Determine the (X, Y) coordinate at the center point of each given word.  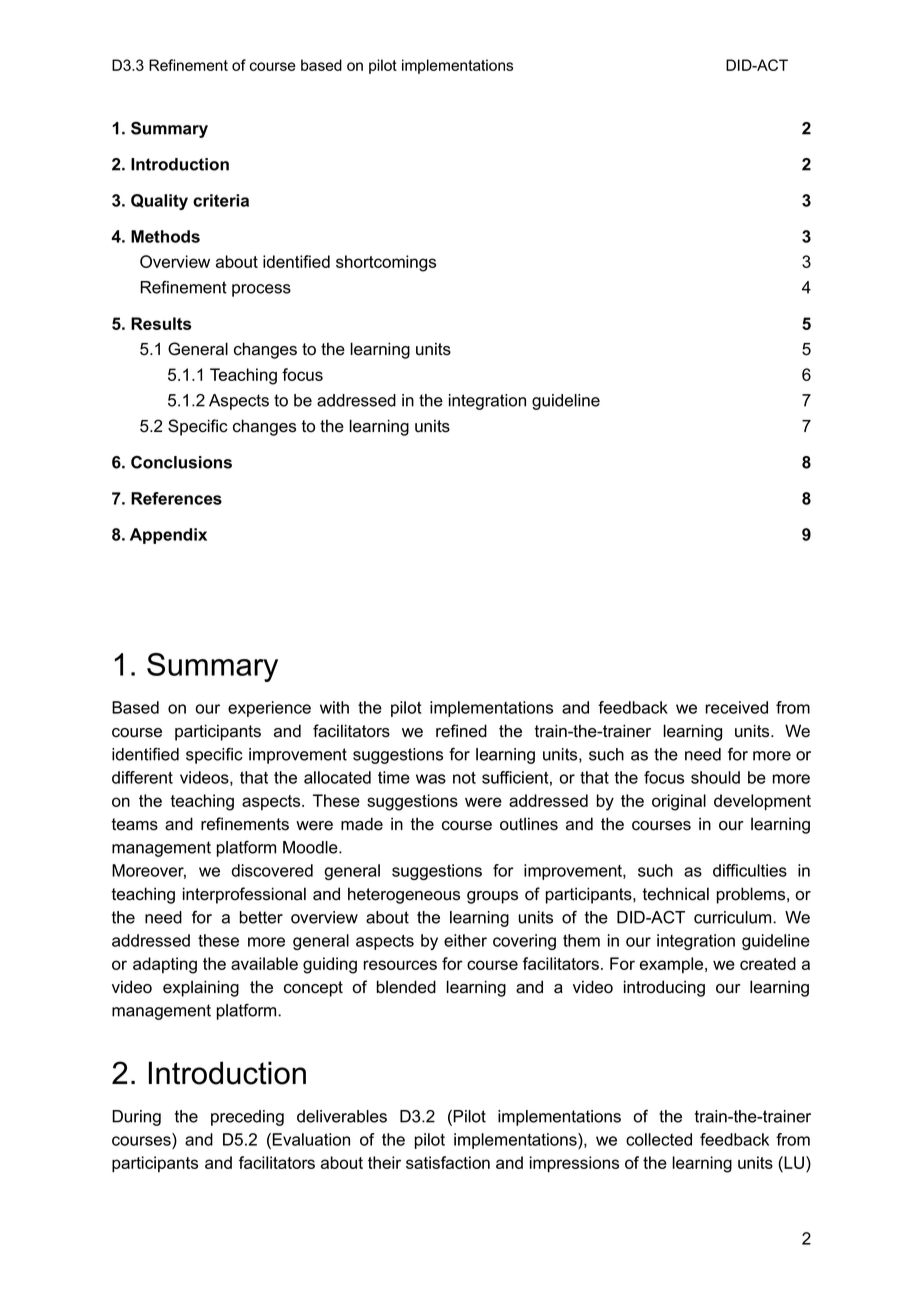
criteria (221, 200)
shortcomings (386, 263)
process (261, 290)
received (736, 707)
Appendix (168, 536)
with (334, 707)
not (464, 778)
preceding (247, 1118)
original (679, 802)
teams (135, 824)
